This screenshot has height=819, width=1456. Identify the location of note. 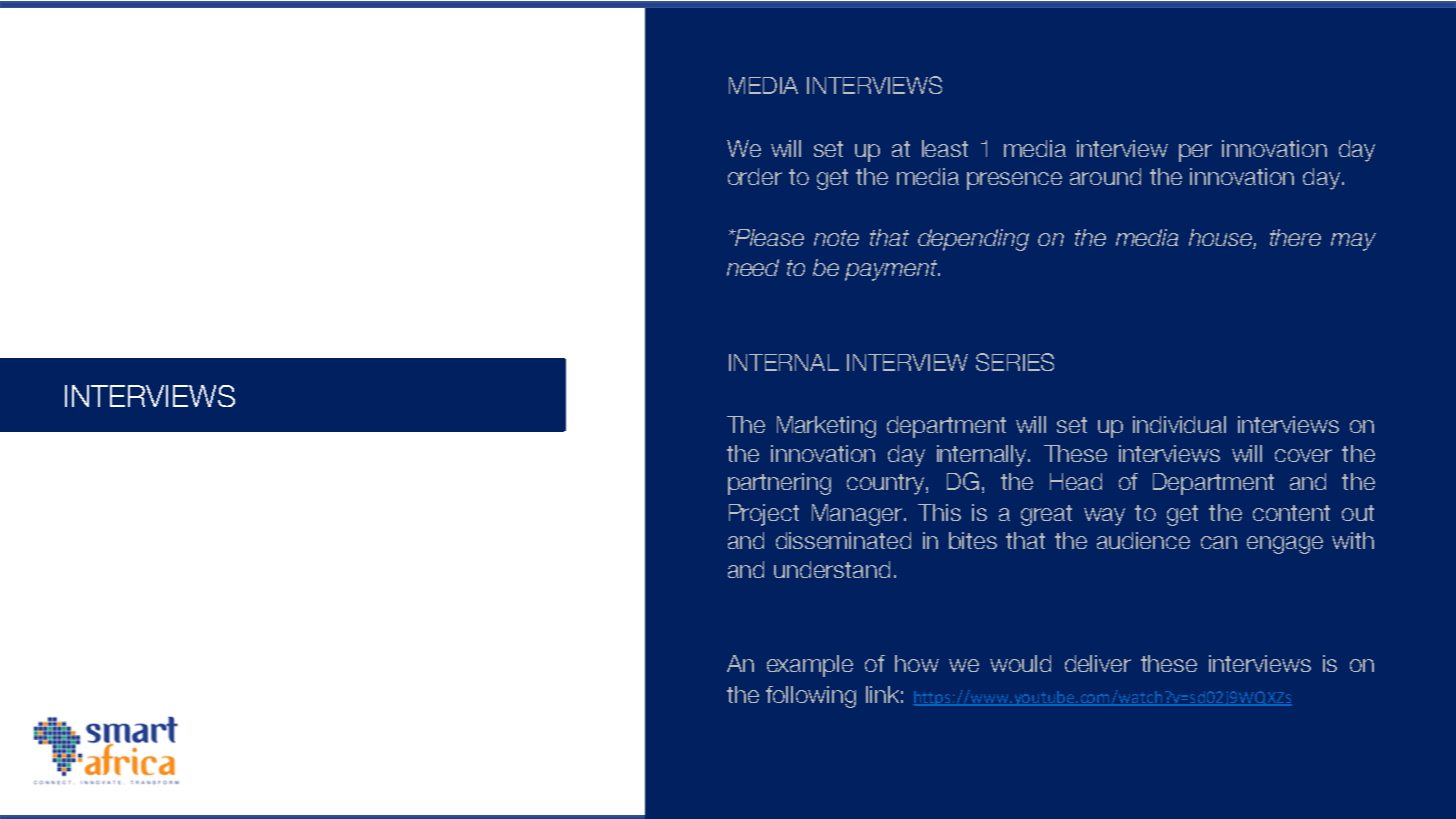
(836, 238).
